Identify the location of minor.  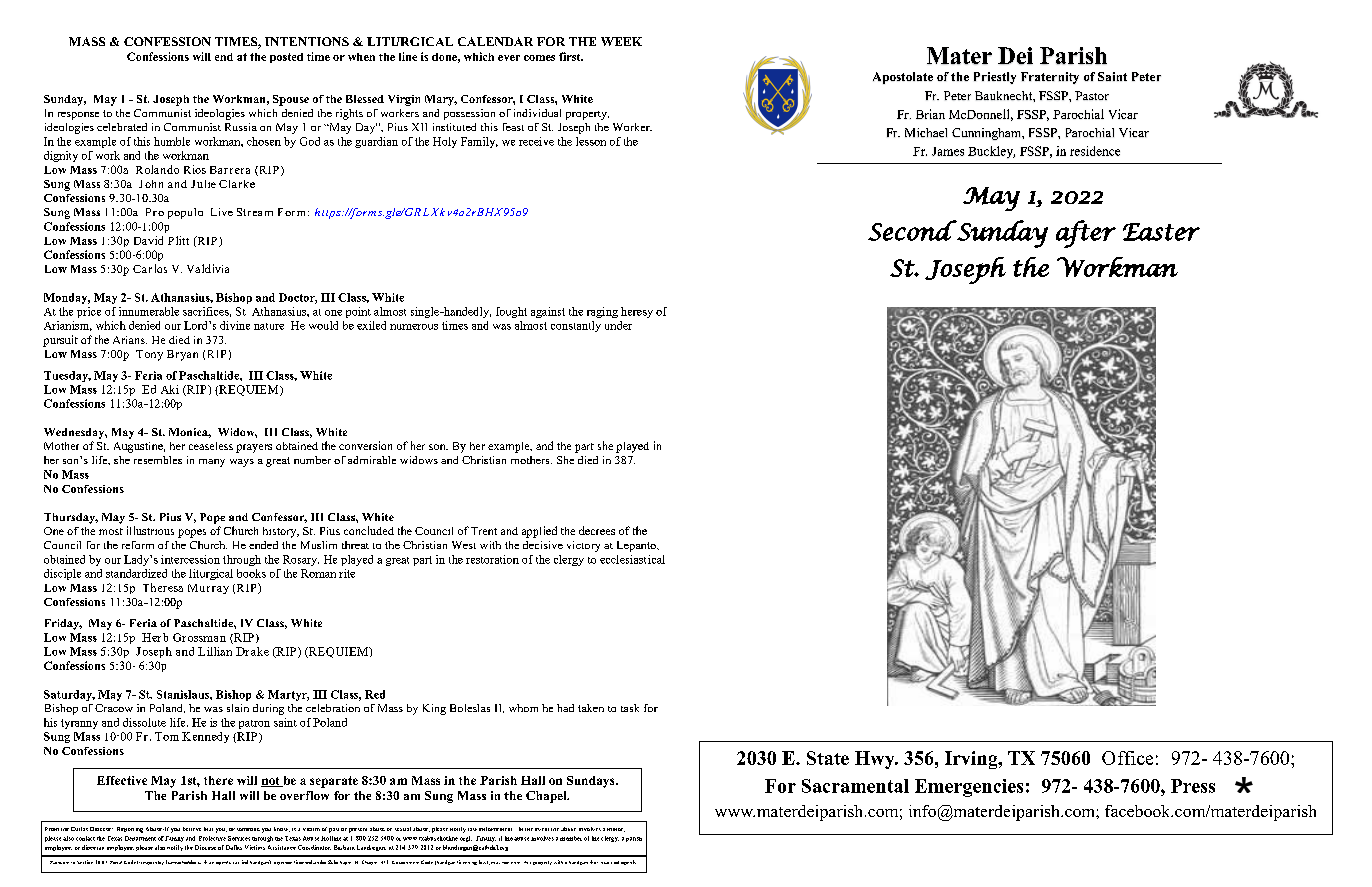
(616, 830).
